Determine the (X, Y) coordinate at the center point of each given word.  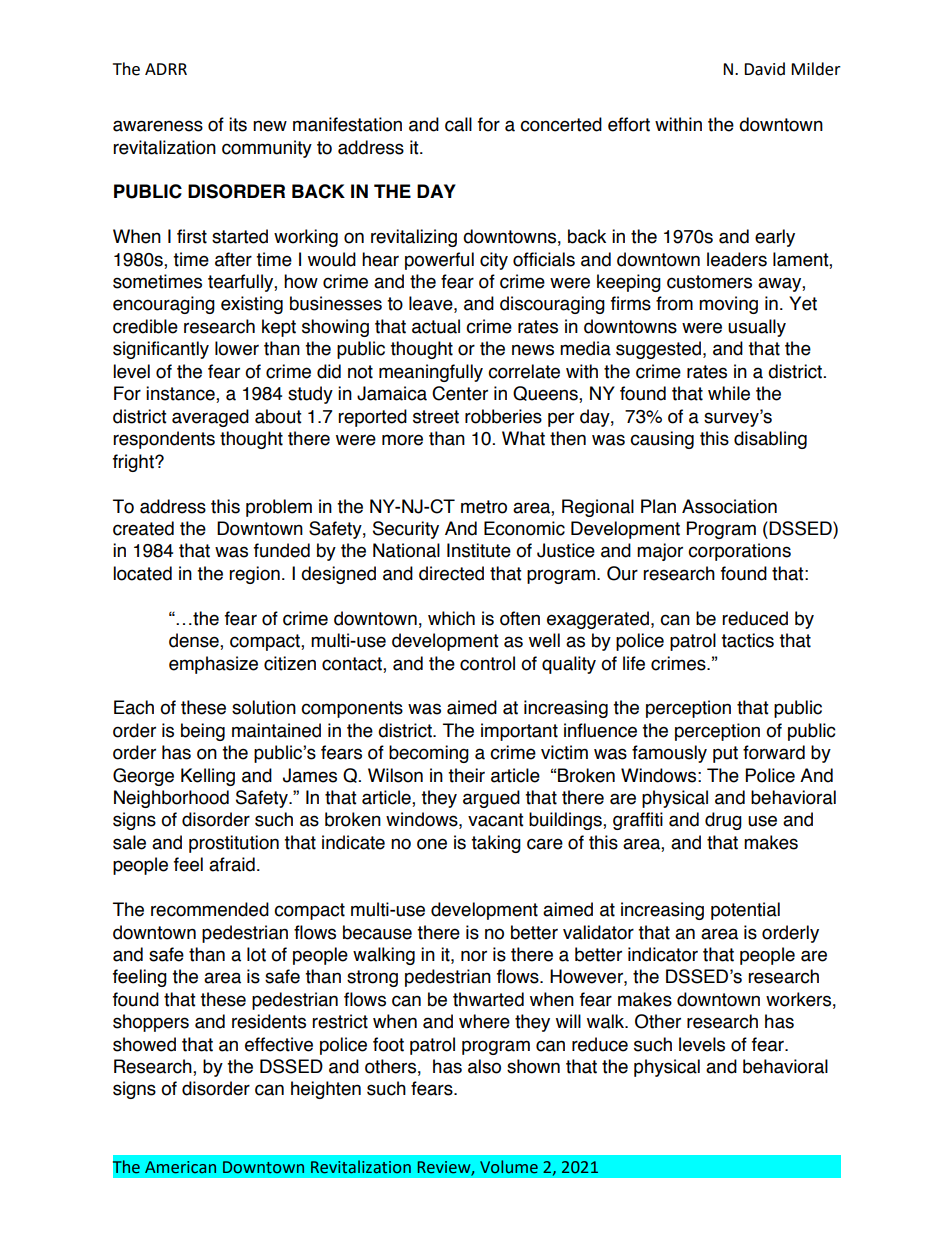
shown (533, 1066)
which (451, 618)
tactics (747, 640)
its (238, 124)
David (764, 69)
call (458, 124)
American (180, 1167)
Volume (509, 1167)
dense (195, 641)
